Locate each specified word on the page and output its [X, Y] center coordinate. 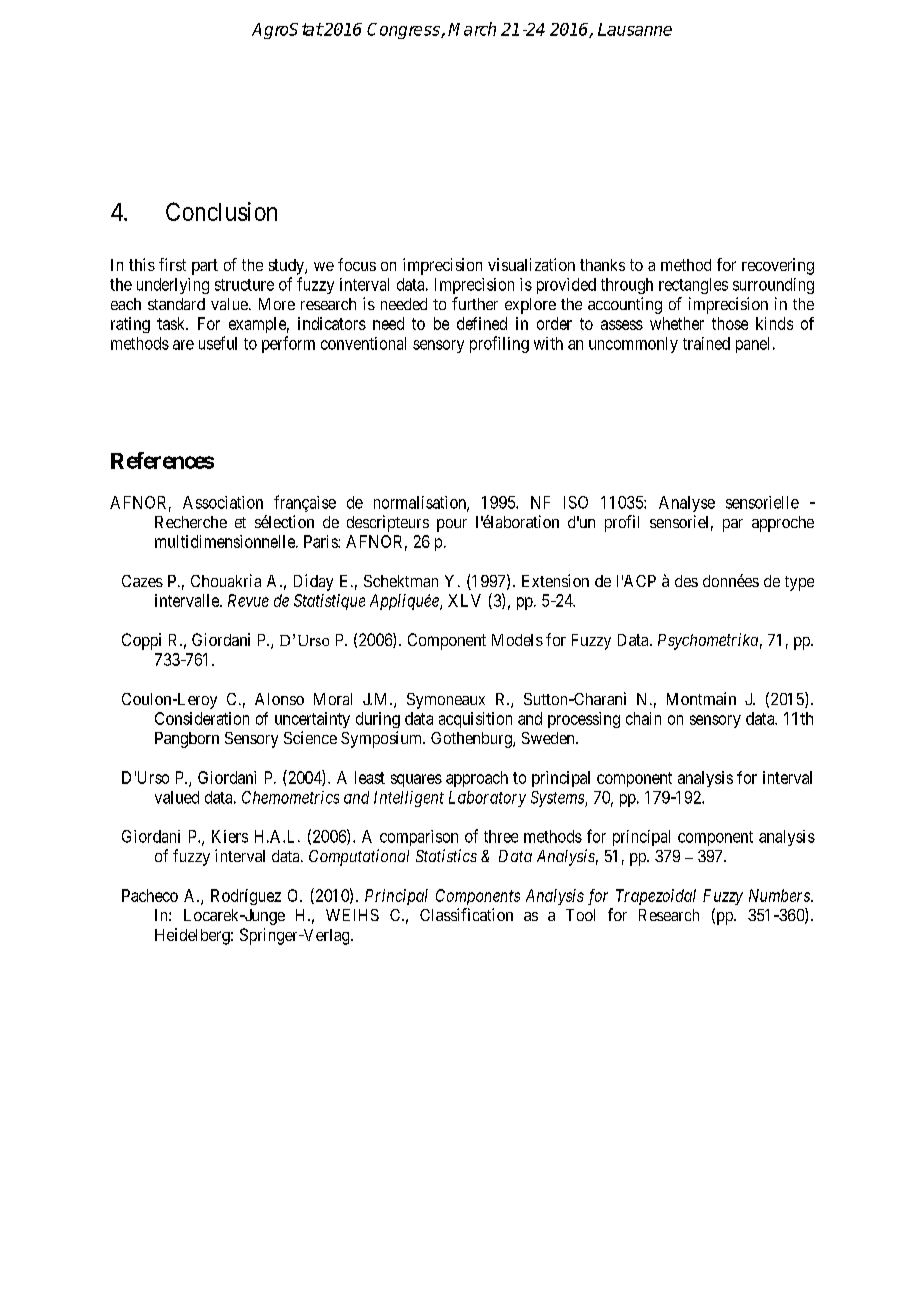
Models [517, 640]
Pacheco [150, 895]
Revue [248, 600]
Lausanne [635, 29]
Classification [466, 914]
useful [218, 343]
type [799, 583]
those [730, 323]
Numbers [780, 895]
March [472, 29]
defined [482, 323]
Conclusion [221, 211]
